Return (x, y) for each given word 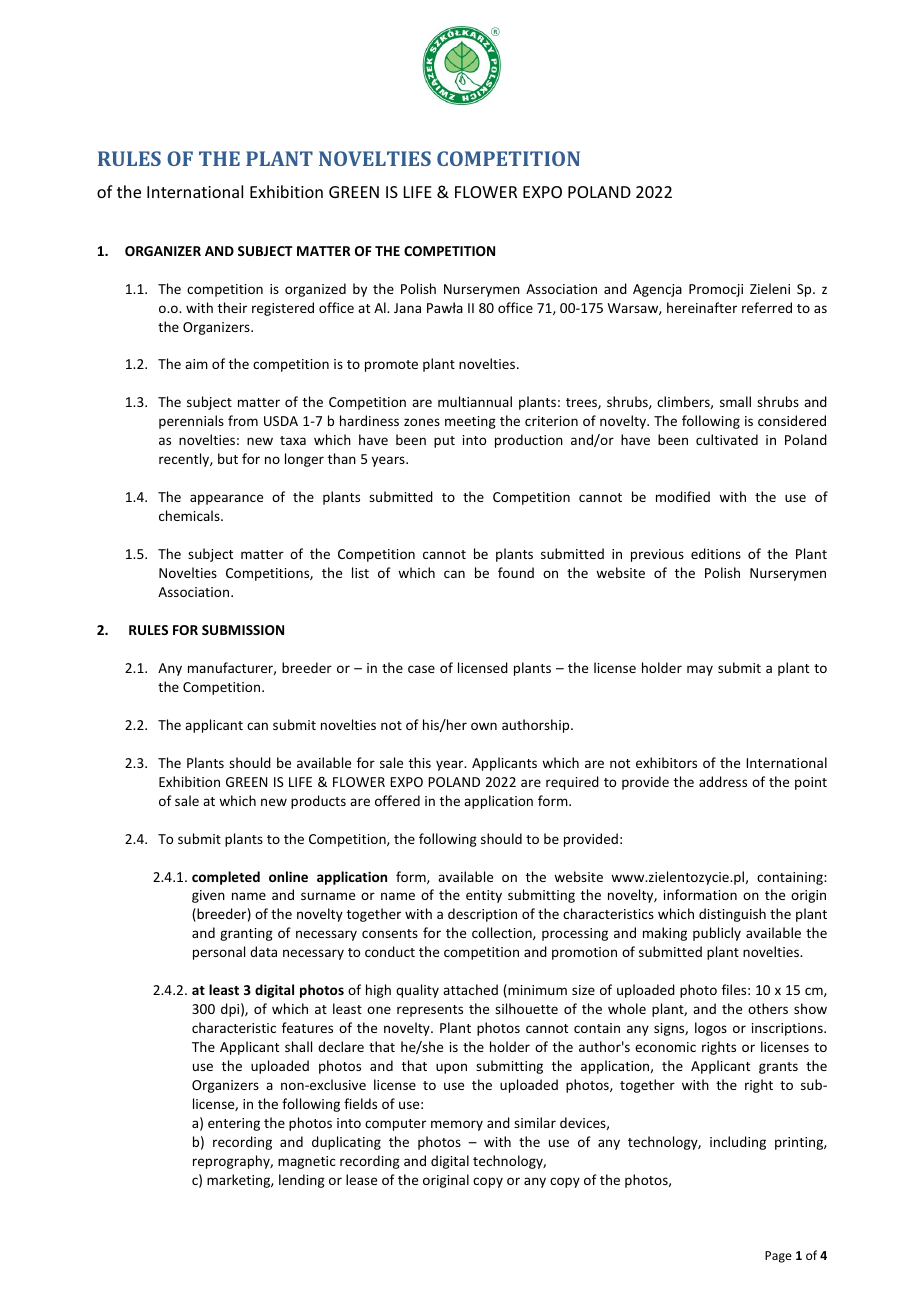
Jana (407, 308)
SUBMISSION (243, 630)
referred (767, 307)
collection (503, 933)
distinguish (732, 915)
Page (778, 1257)
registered (283, 309)
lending (302, 1181)
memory (457, 1125)
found (516, 572)
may (700, 670)
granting (246, 934)
